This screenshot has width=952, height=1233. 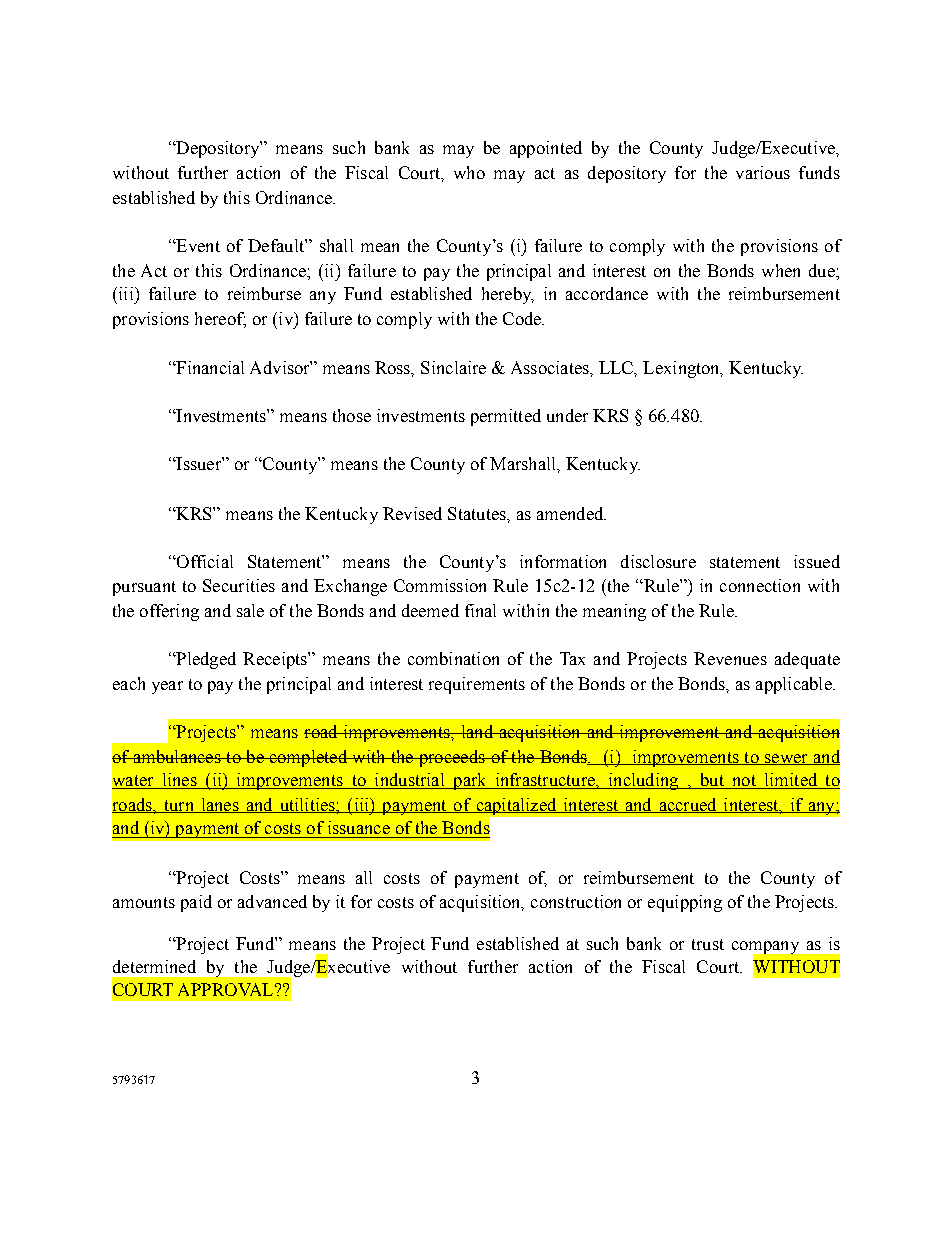 I want to click on paid, so click(x=196, y=903).
